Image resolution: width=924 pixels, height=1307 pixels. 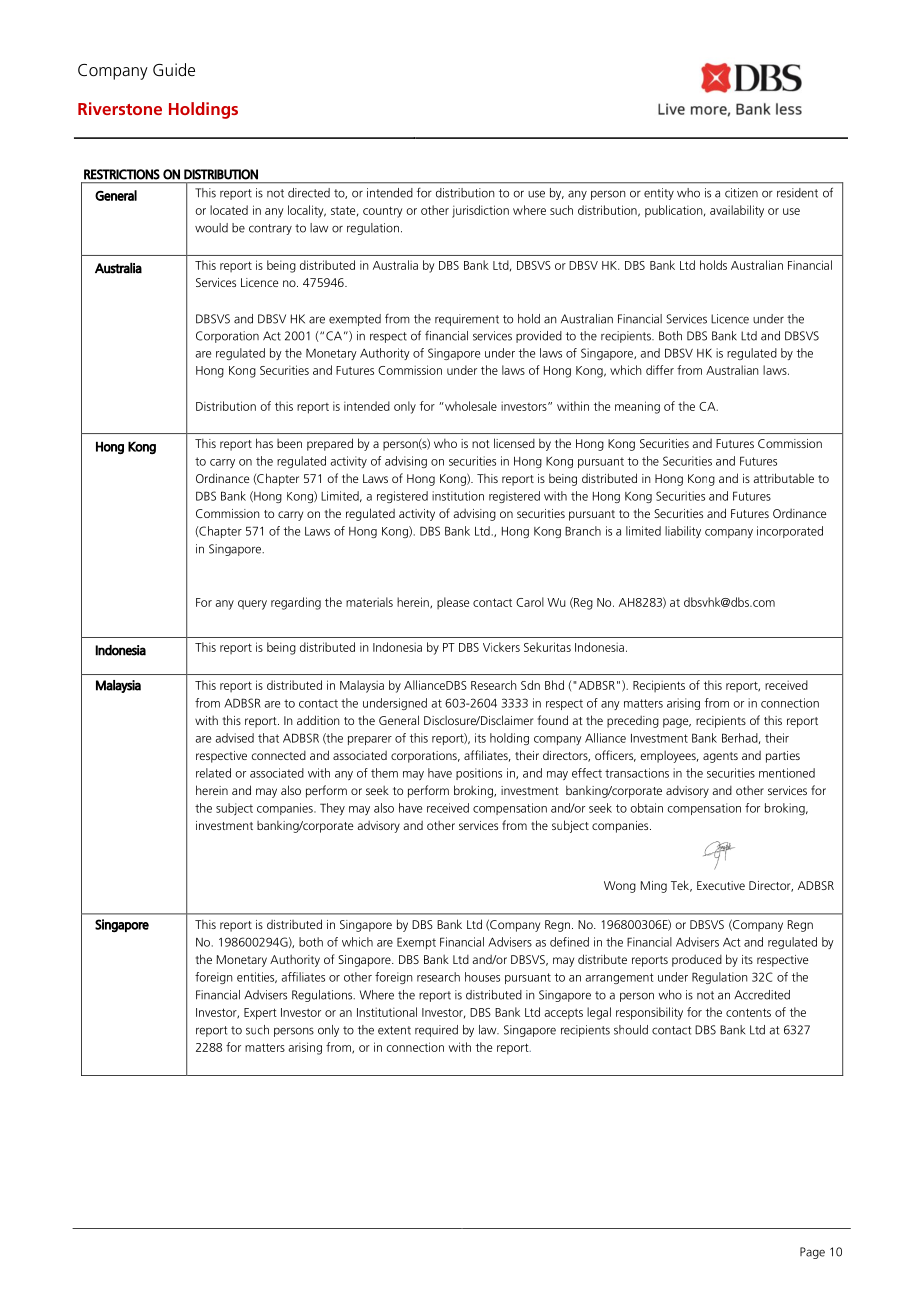 I want to click on wholesale, so click(x=470, y=406).
